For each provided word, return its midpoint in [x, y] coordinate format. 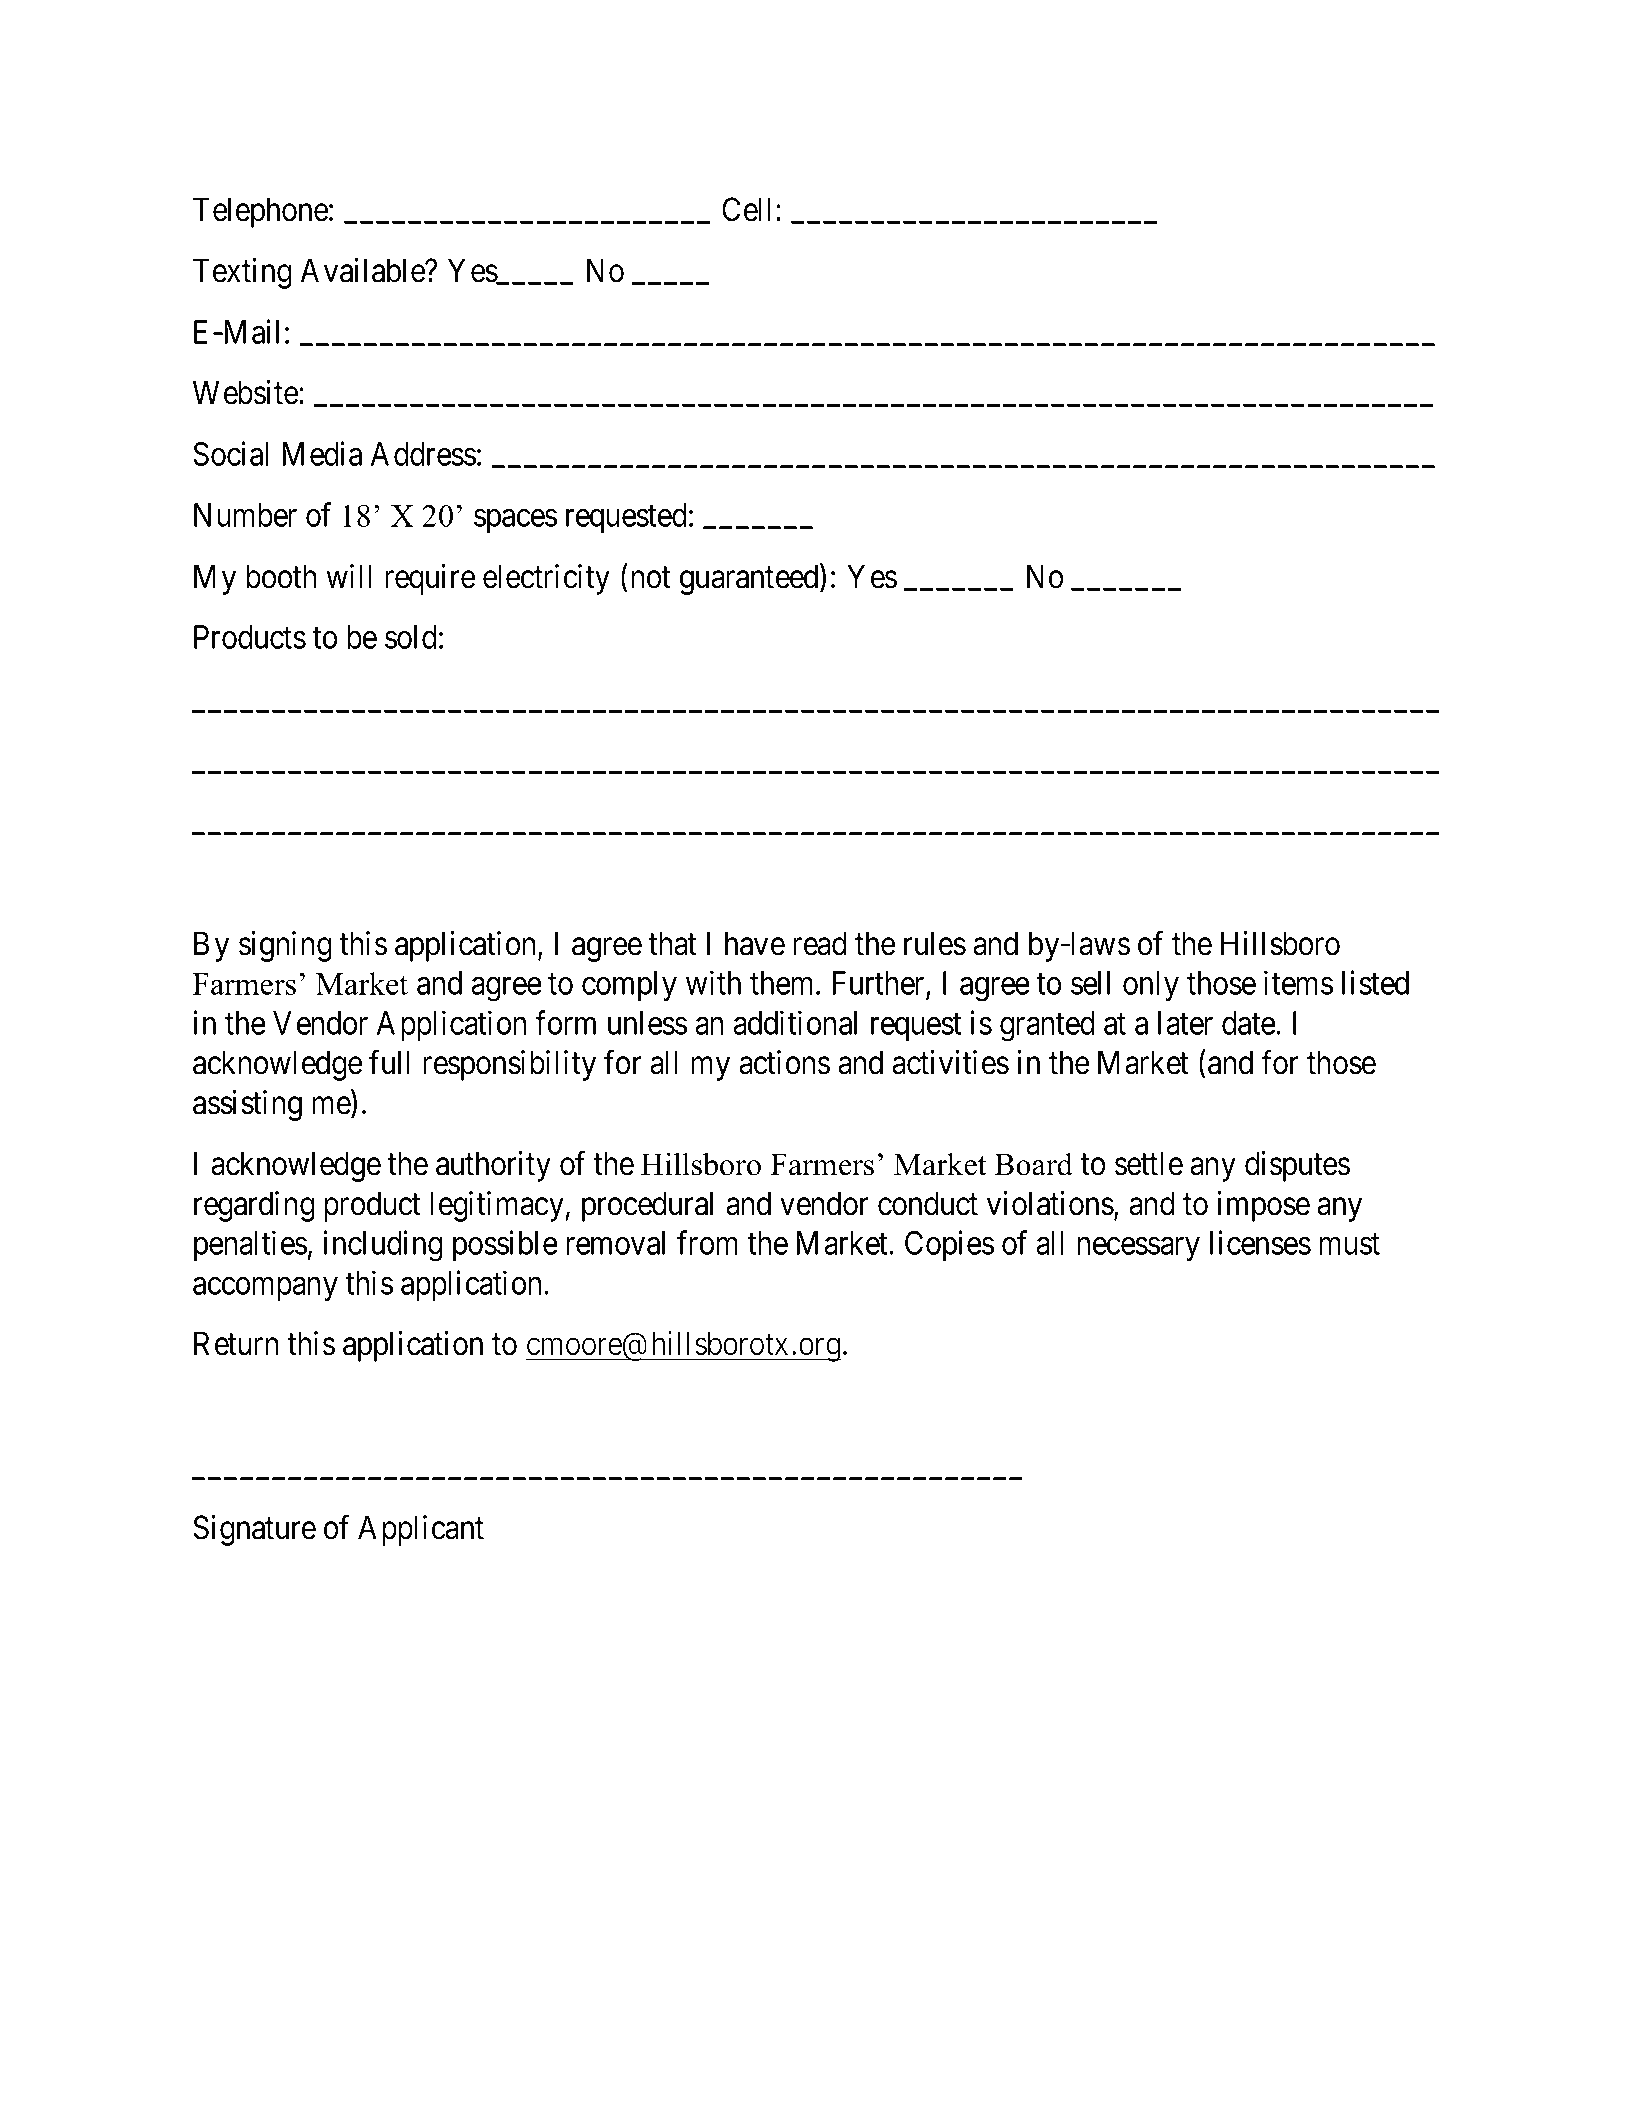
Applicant [421, 1530]
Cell [749, 209]
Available [363, 270]
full [389, 1062]
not [650, 578]
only [1151, 986]
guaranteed [750, 579]
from [707, 1242]
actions [784, 1062]
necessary [1138, 1249]
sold [411, 637]
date [1249, 1023]
